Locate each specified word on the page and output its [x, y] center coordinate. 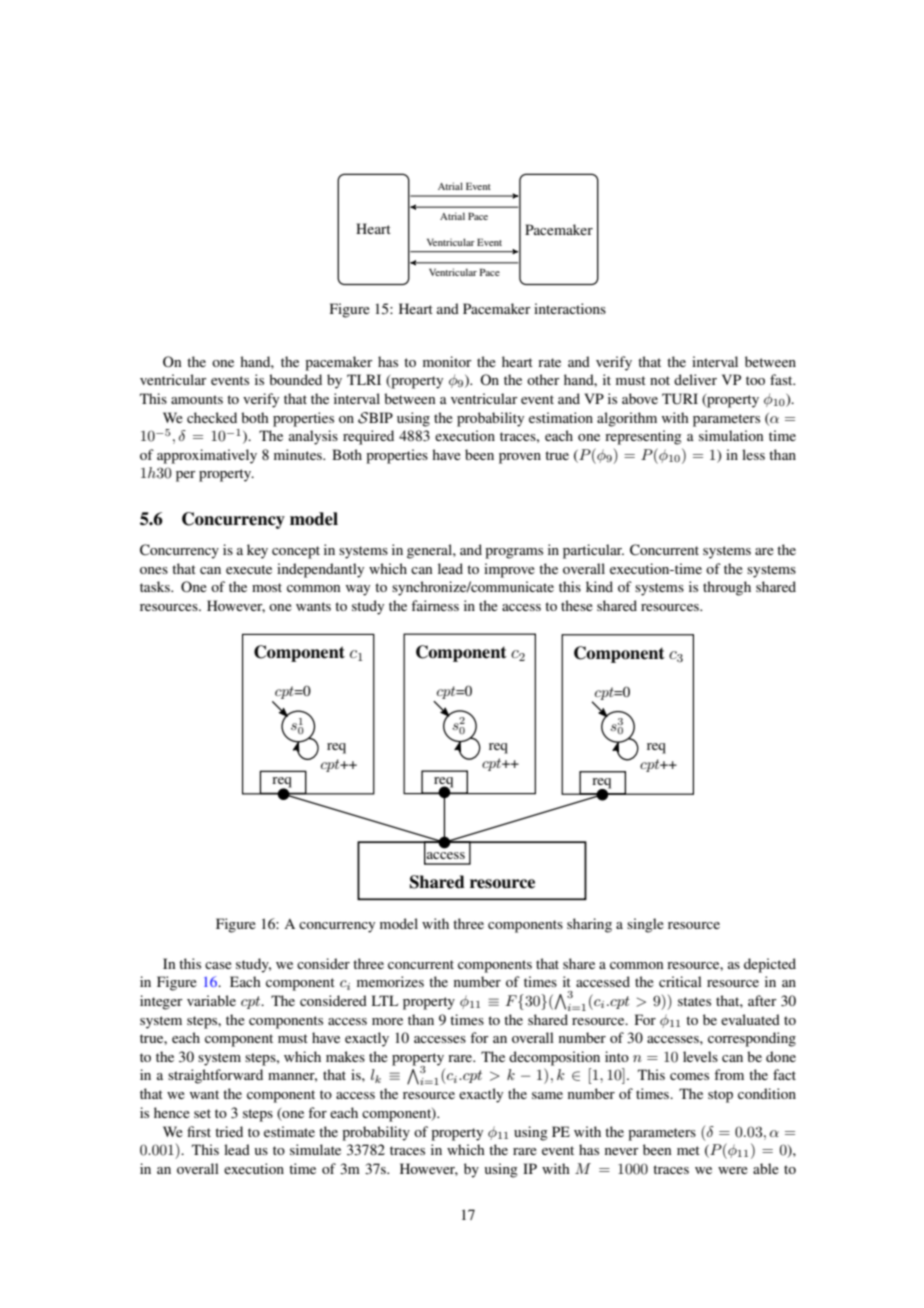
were [733, 1170]
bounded [295, 379]
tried [229, 1131]
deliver [695, 379]
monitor [447, 361]
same [547, 1095]
